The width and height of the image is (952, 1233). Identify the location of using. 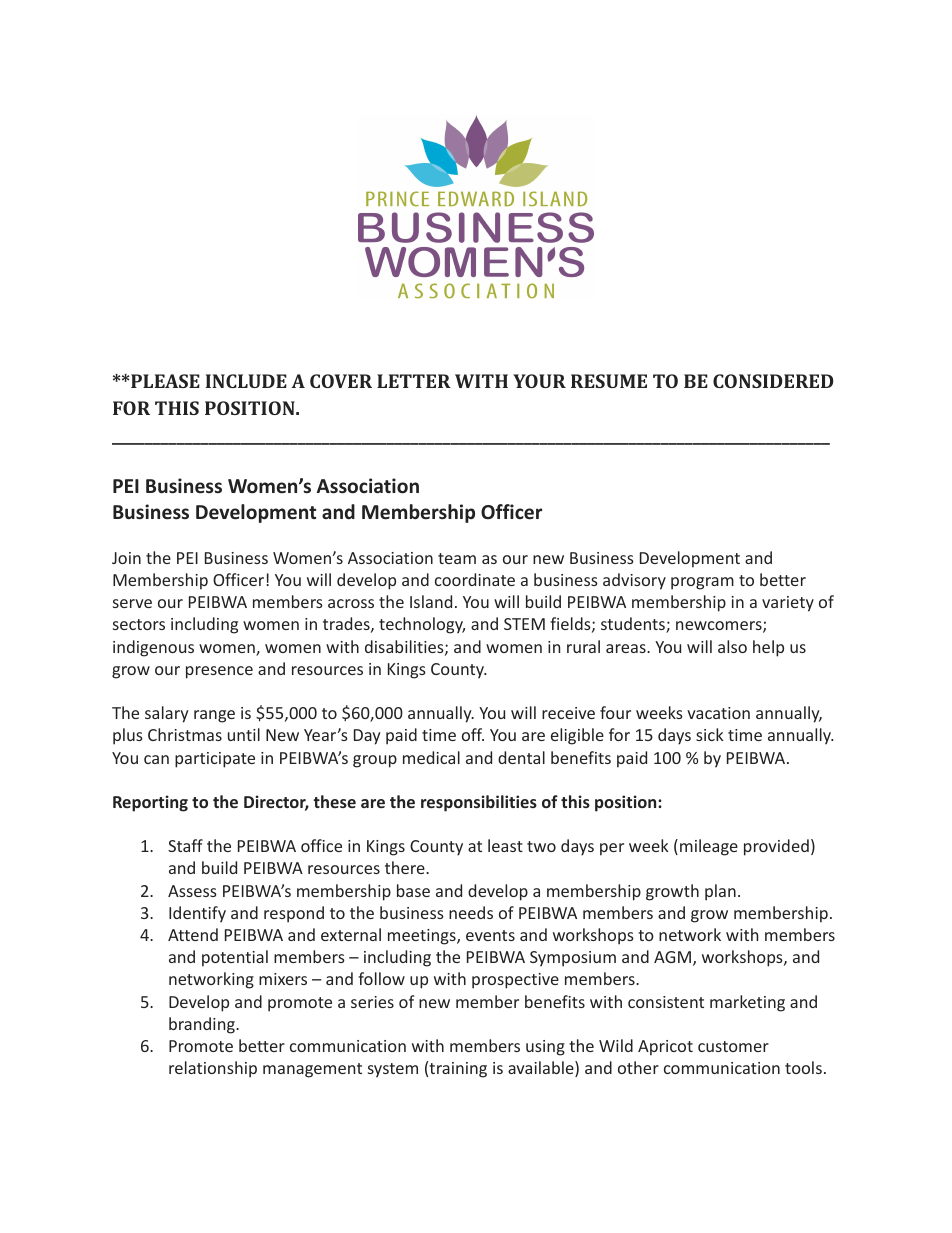
(545, 1048).
